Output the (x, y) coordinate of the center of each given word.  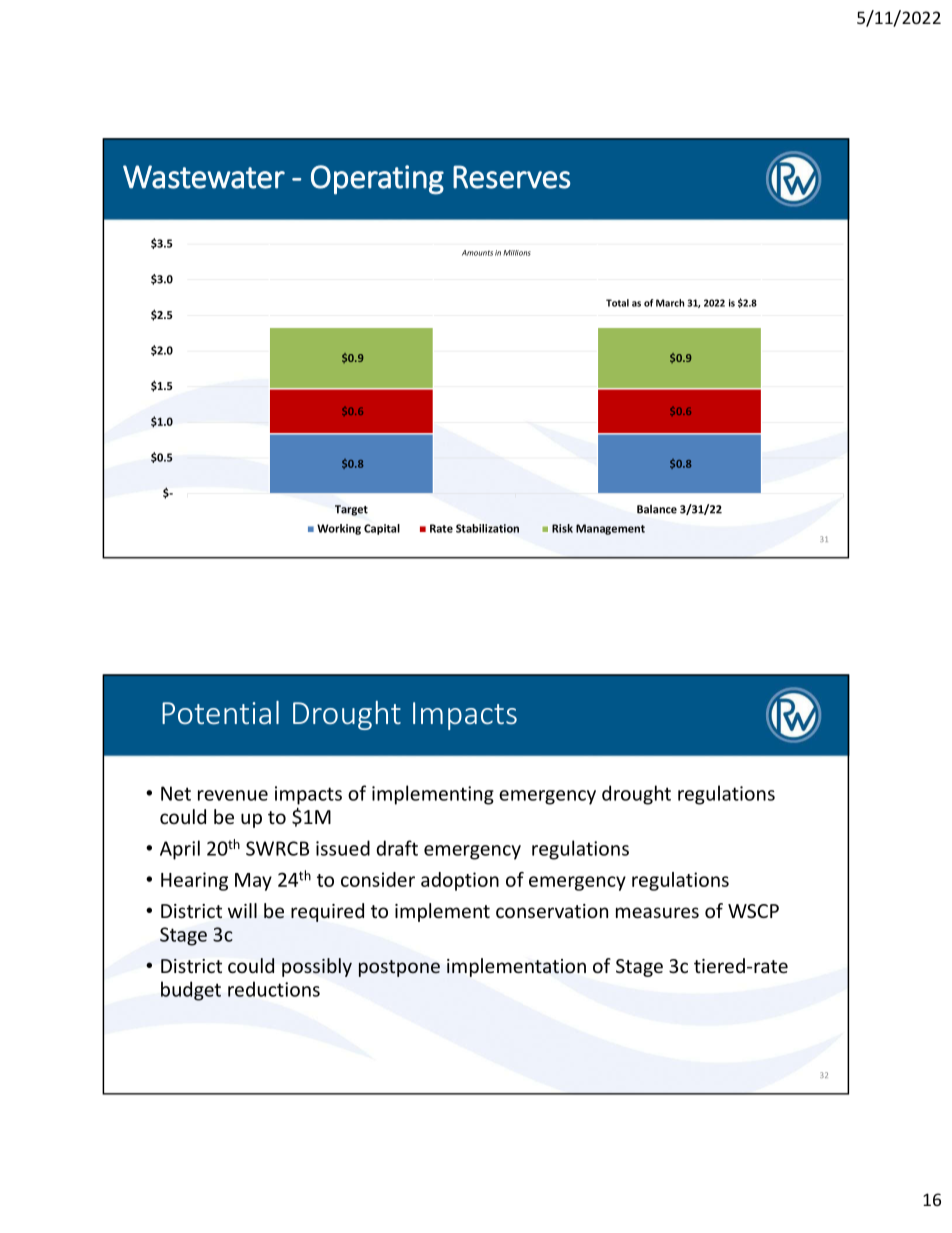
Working (339, 529)
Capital (382, 529)
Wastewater (204, 177)
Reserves (511, 177)
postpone (399, 968)
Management (610, 529)
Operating (377, 180)
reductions (274, 989)
